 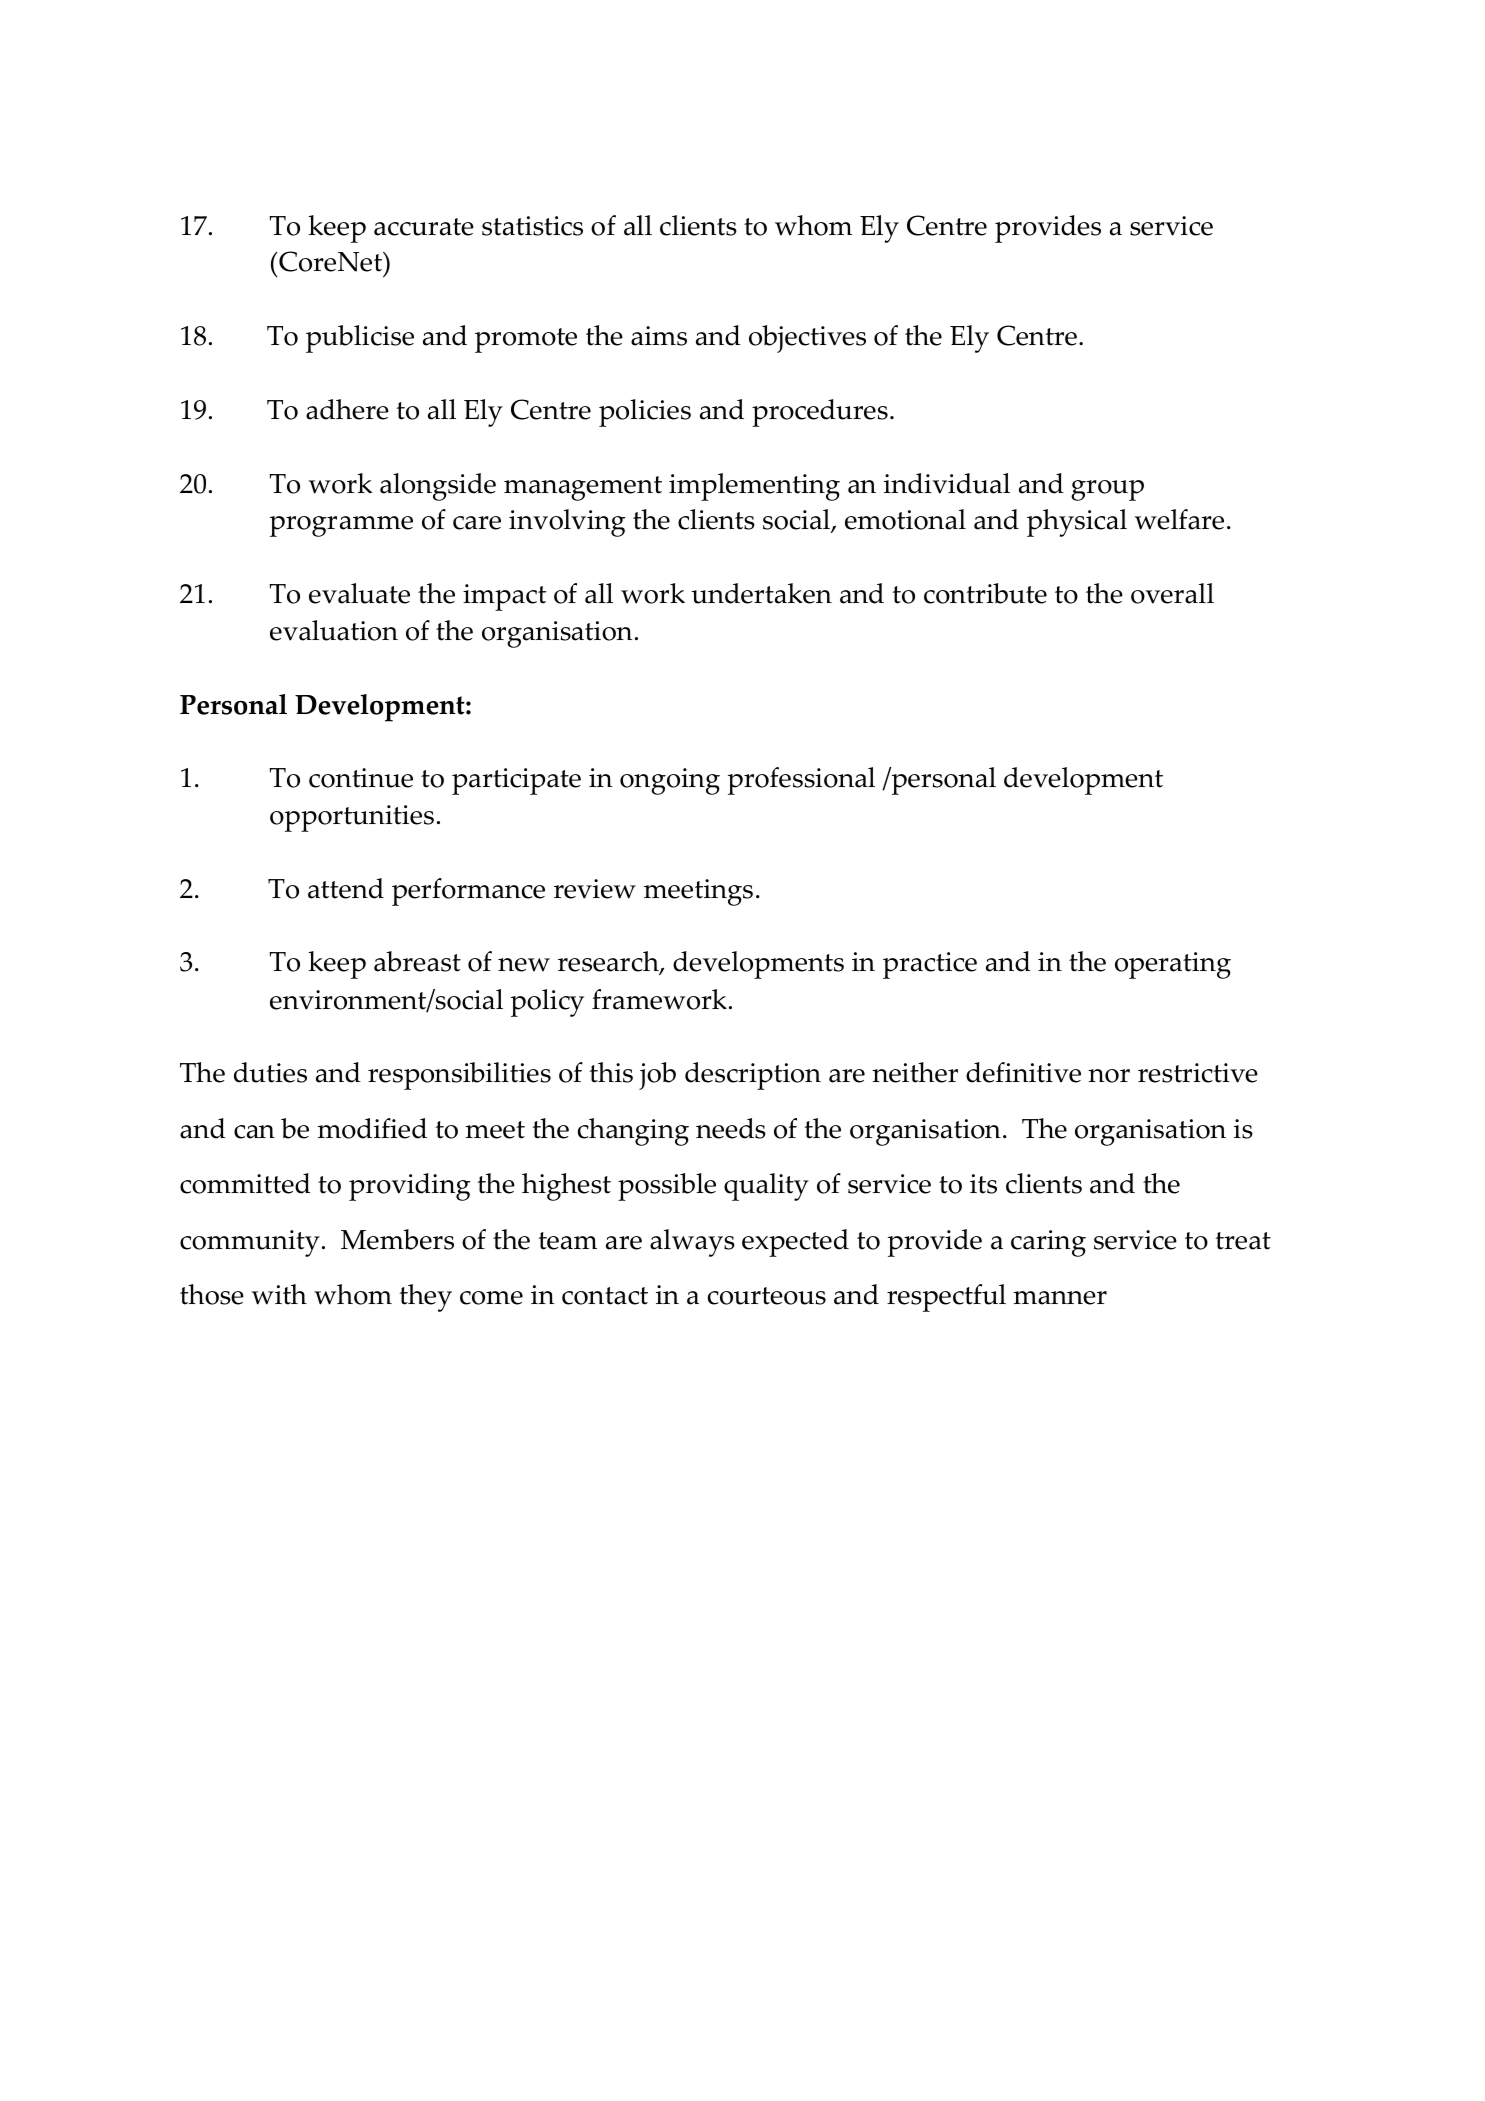 What do you see at coordinates (341, 526) in the page?
I see `programme` at bounding box center [341, 526].
